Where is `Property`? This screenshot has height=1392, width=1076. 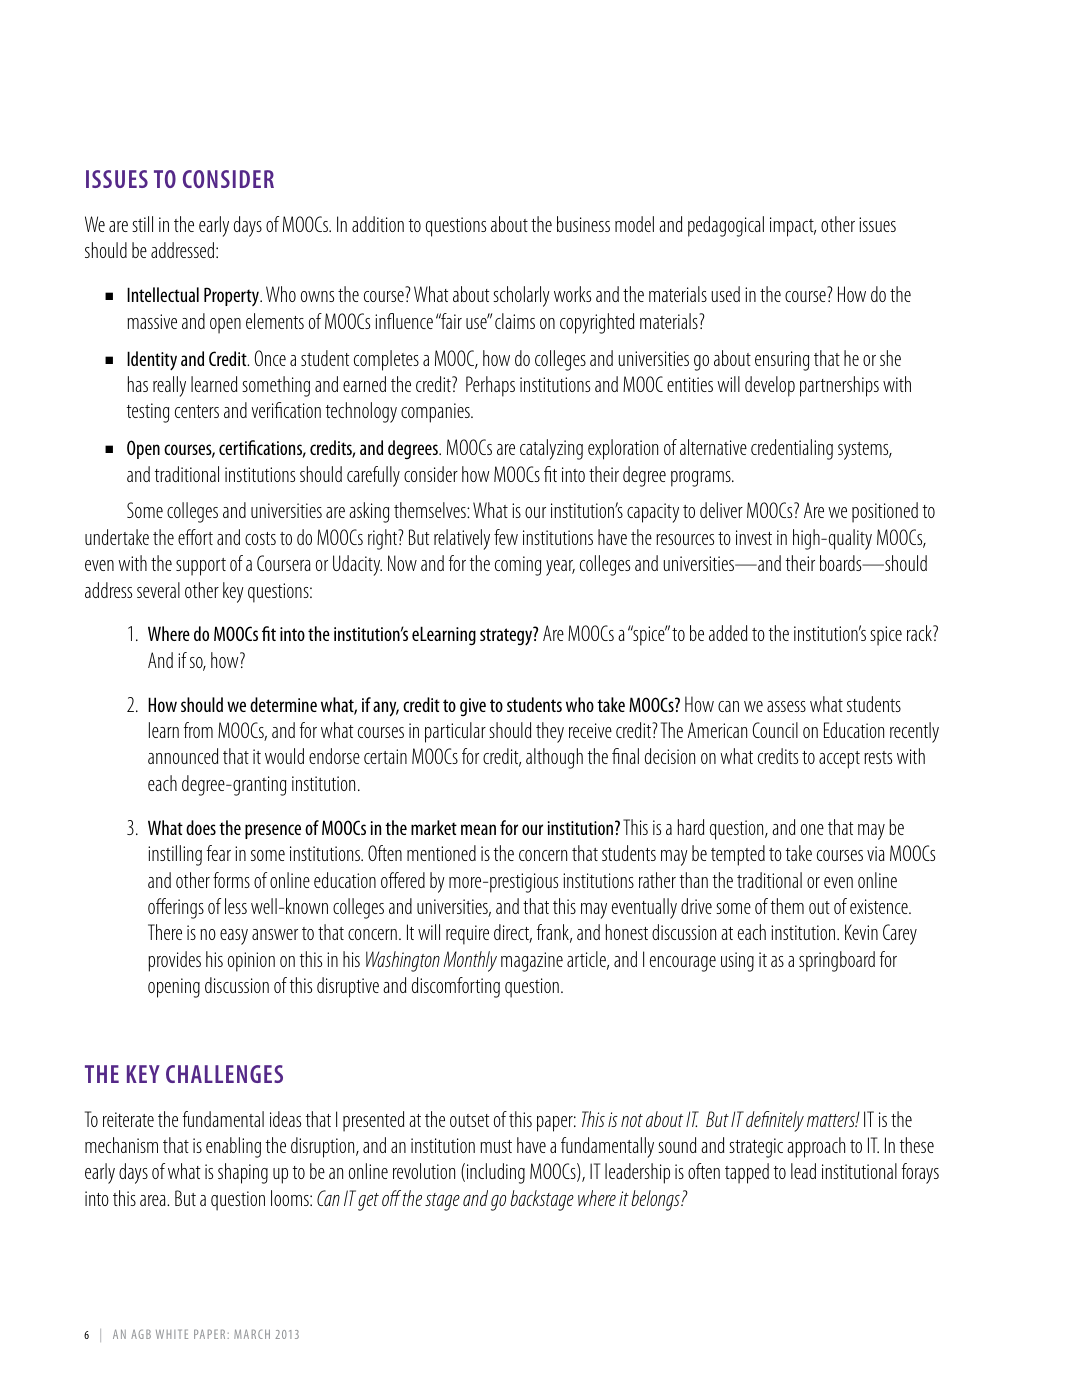 Property is located at coordinates (233, 296).
